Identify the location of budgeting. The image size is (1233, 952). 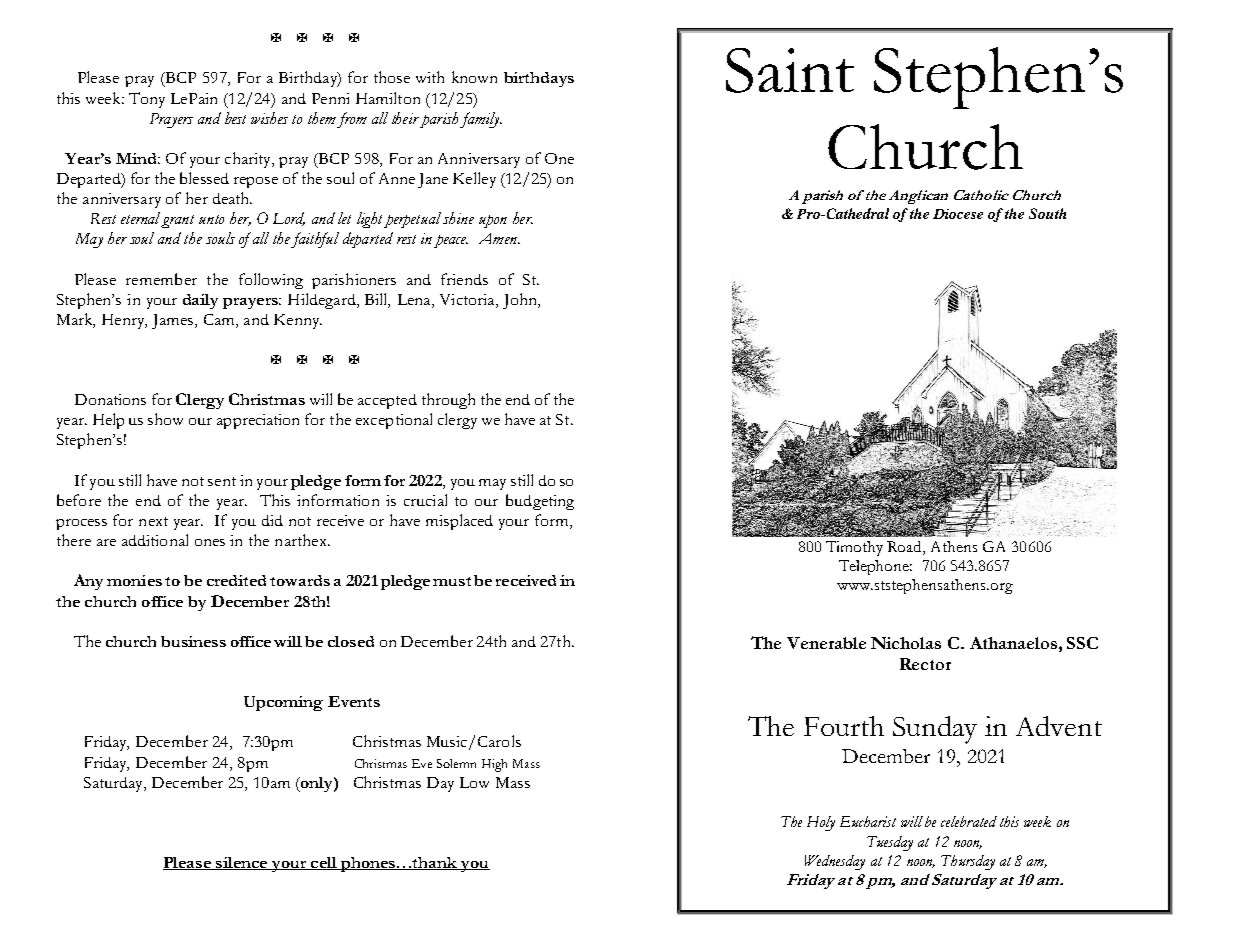
(540, 502).
